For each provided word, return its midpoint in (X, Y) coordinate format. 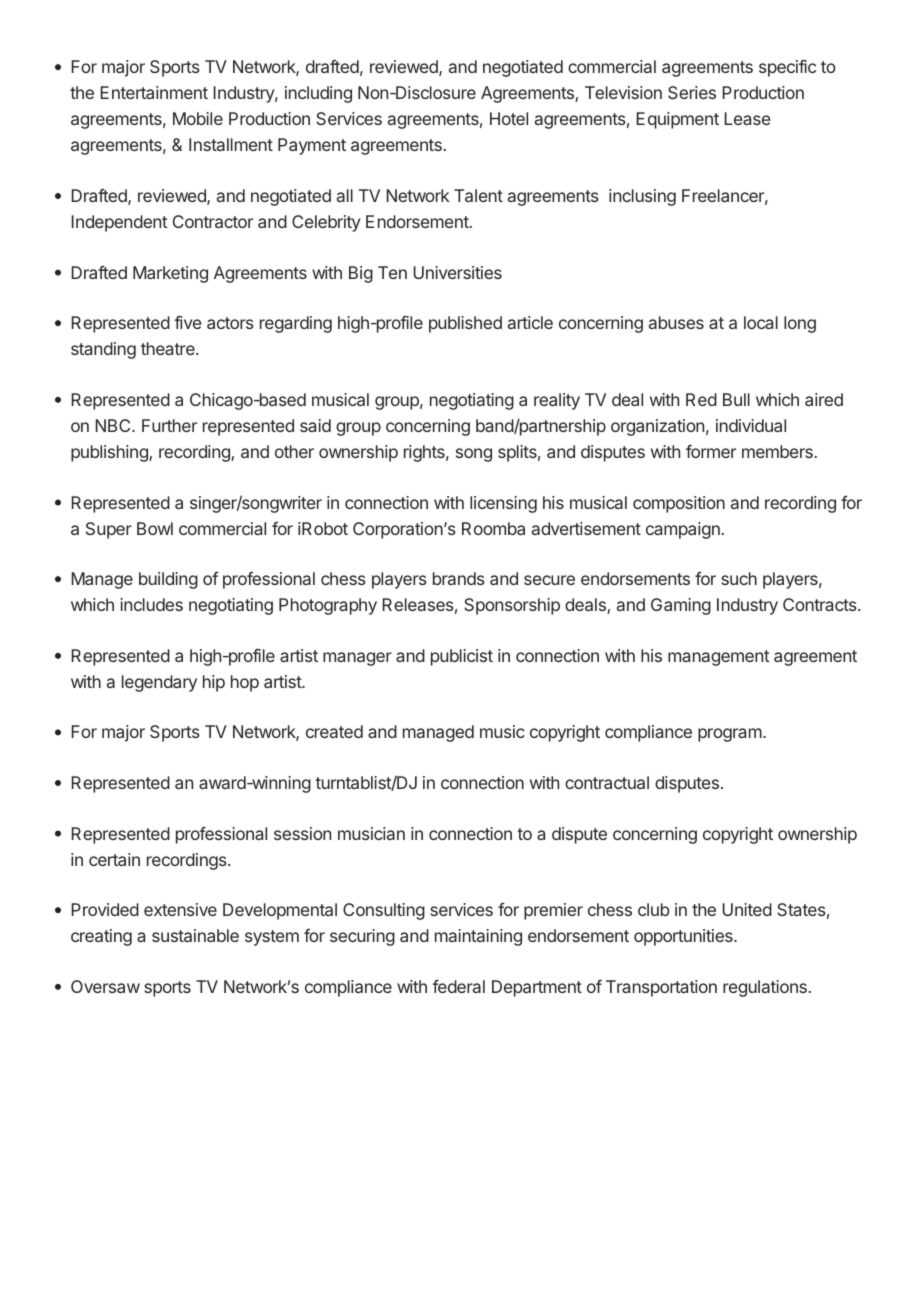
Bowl (155, 528)
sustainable (195, 935)
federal (458, 986)
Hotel (509, 118)
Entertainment (154, 92)
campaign (683, 530)
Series (692, 92)
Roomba (493, 528)
